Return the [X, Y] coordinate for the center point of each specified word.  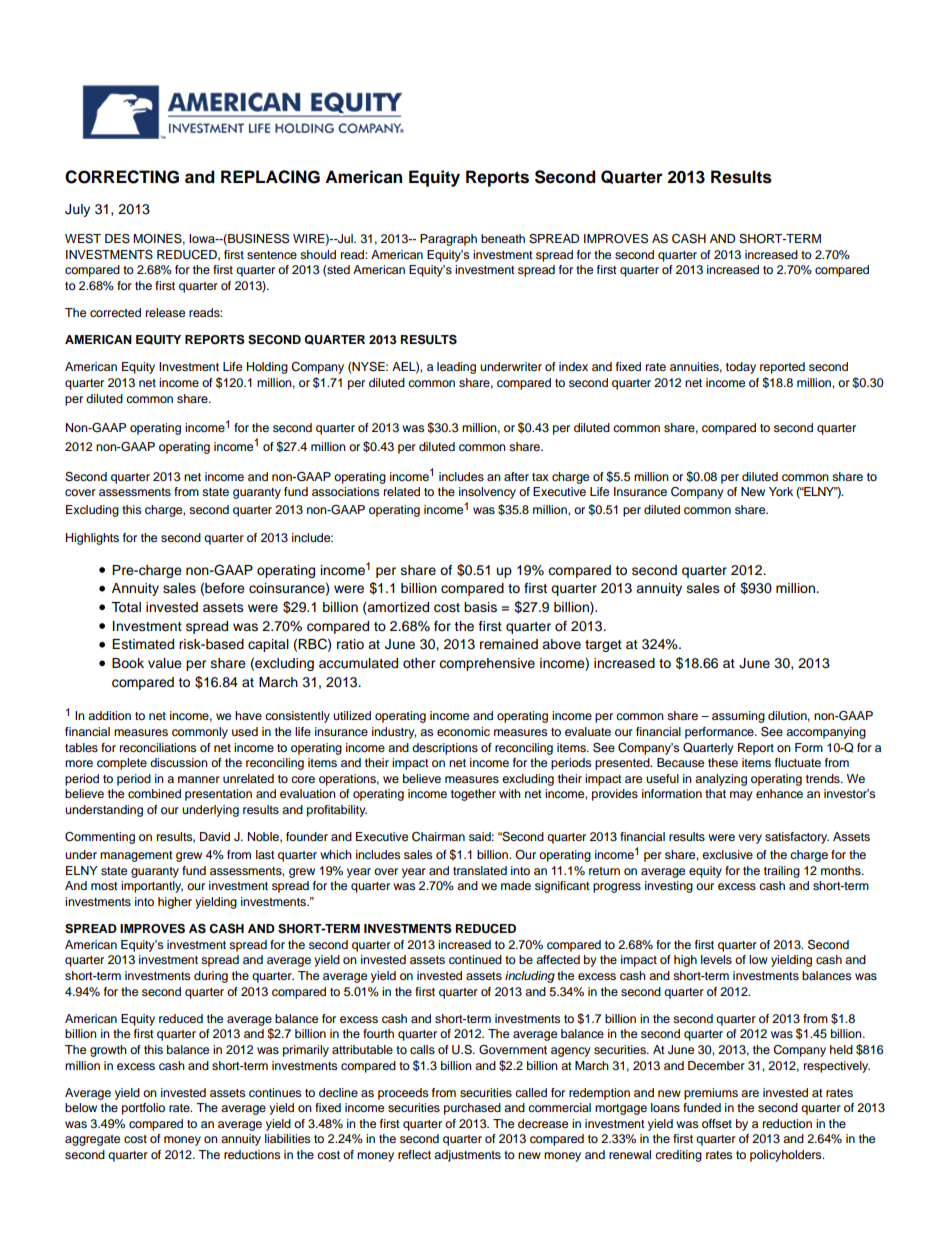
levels [716, 959]
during [211, 977]
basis [480, 607]
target [603, 646]
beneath [503, 238]
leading [456, 368]
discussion [179, 762]
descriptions [445, 749]
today [741, 368]
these [723, 762]
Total [126, 607]
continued [475, 959]
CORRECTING [122, 177]
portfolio [143, 1109]
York [781, 491]
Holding [267, 368]
